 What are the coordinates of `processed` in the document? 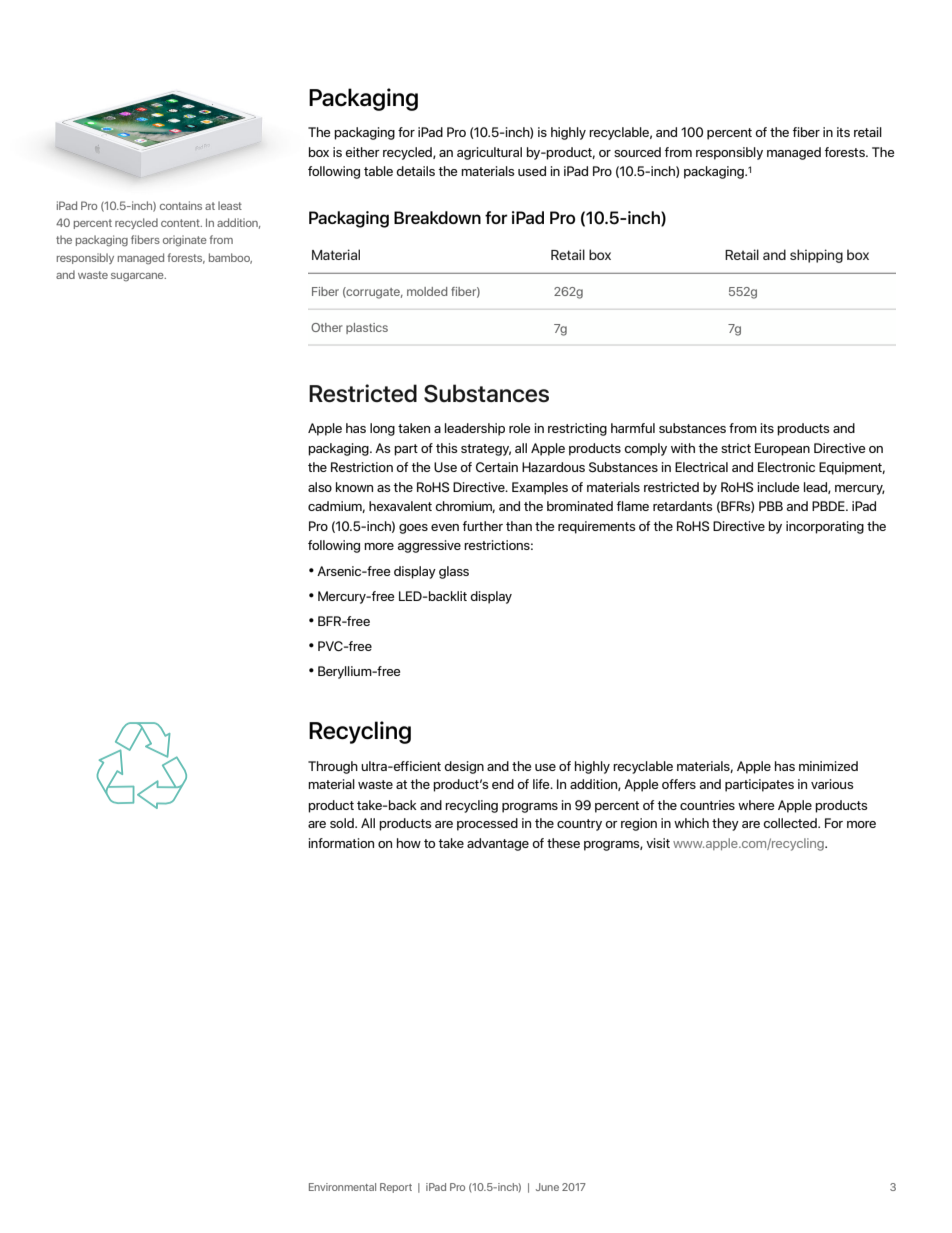 It's located at (487, 824).
